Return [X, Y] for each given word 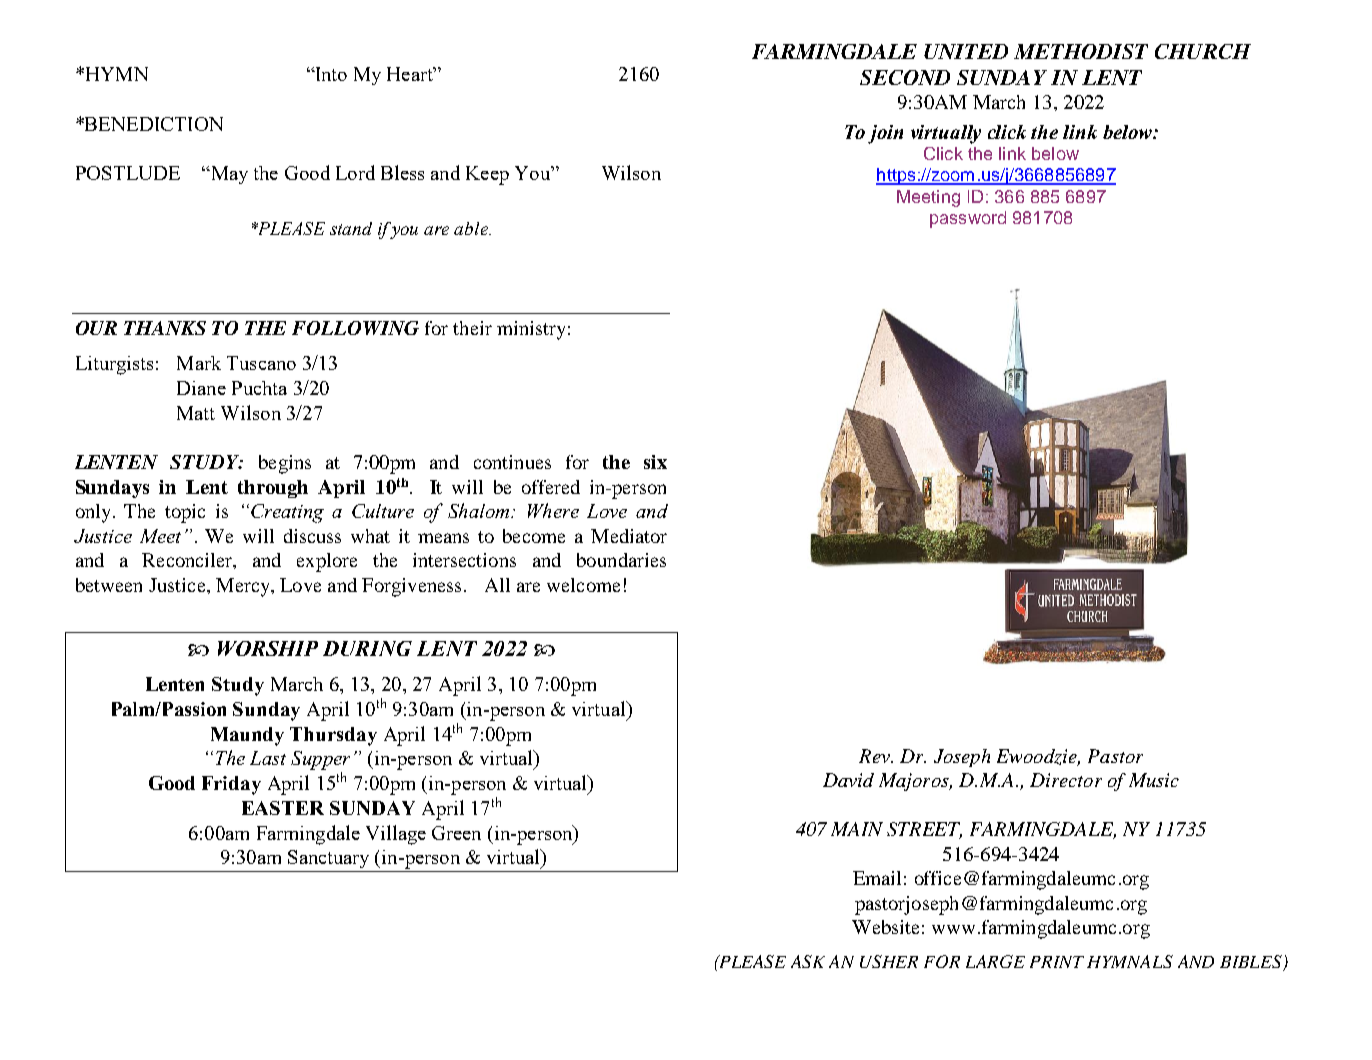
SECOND [905, 77]
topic [185, 513]
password [968, 219]
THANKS [165, 328]
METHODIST [1081, 51]
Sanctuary [328, 859]
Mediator [629, 536]
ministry [531, 330]
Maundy [247, 736]
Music [1154, 780]
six [655, 462]
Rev [875, 756]
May [228, 175]
